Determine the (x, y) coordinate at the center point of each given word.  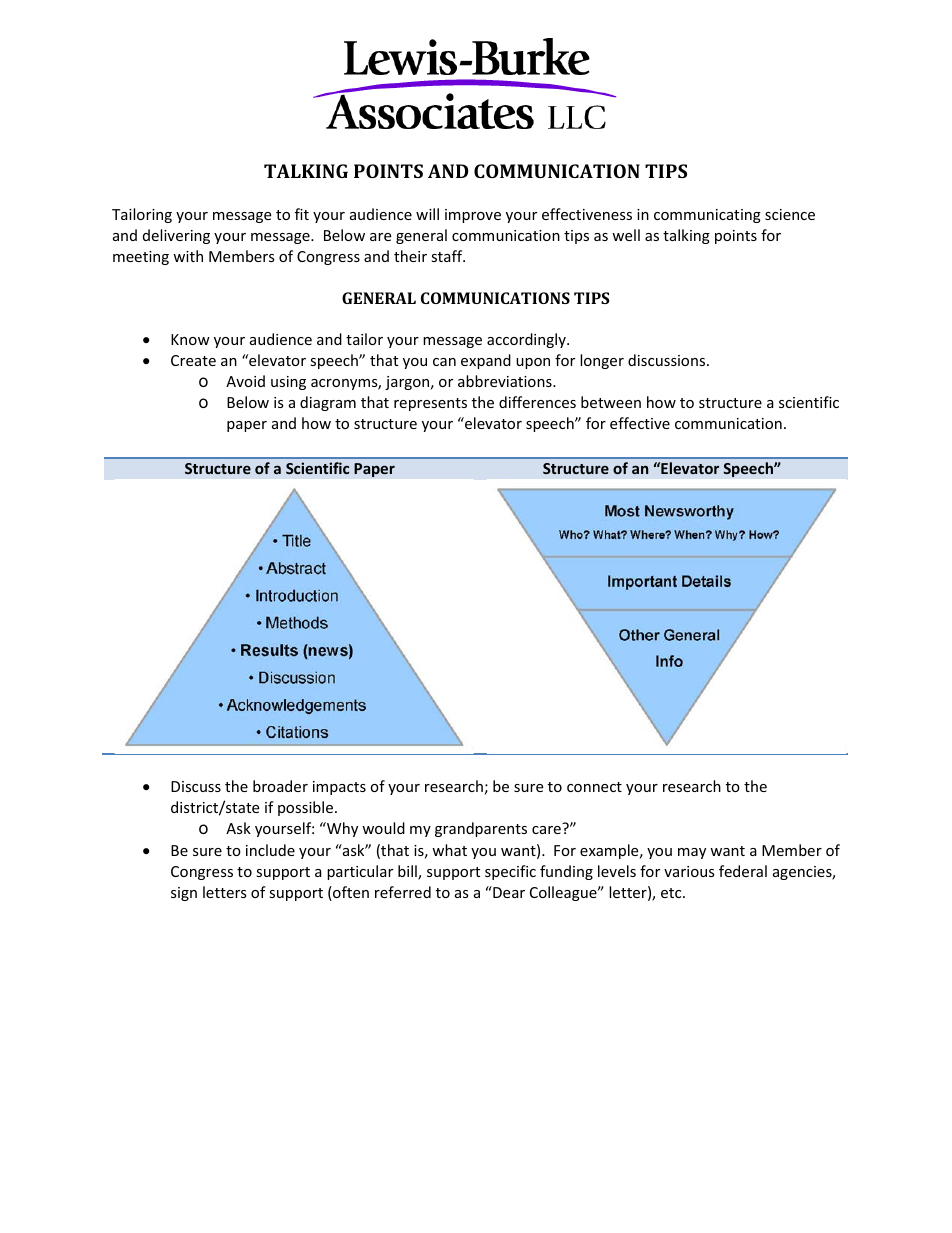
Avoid (245, 381)
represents (430, 404)
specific (510, 872)
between (611, 402)
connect (594, 787)
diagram (328, 403)
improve (473, 216)
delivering (176, 236)
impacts (339, 788)
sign (184, 894)
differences (537, 402)
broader (280, 786)
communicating (707, 216)
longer (602, 361)
